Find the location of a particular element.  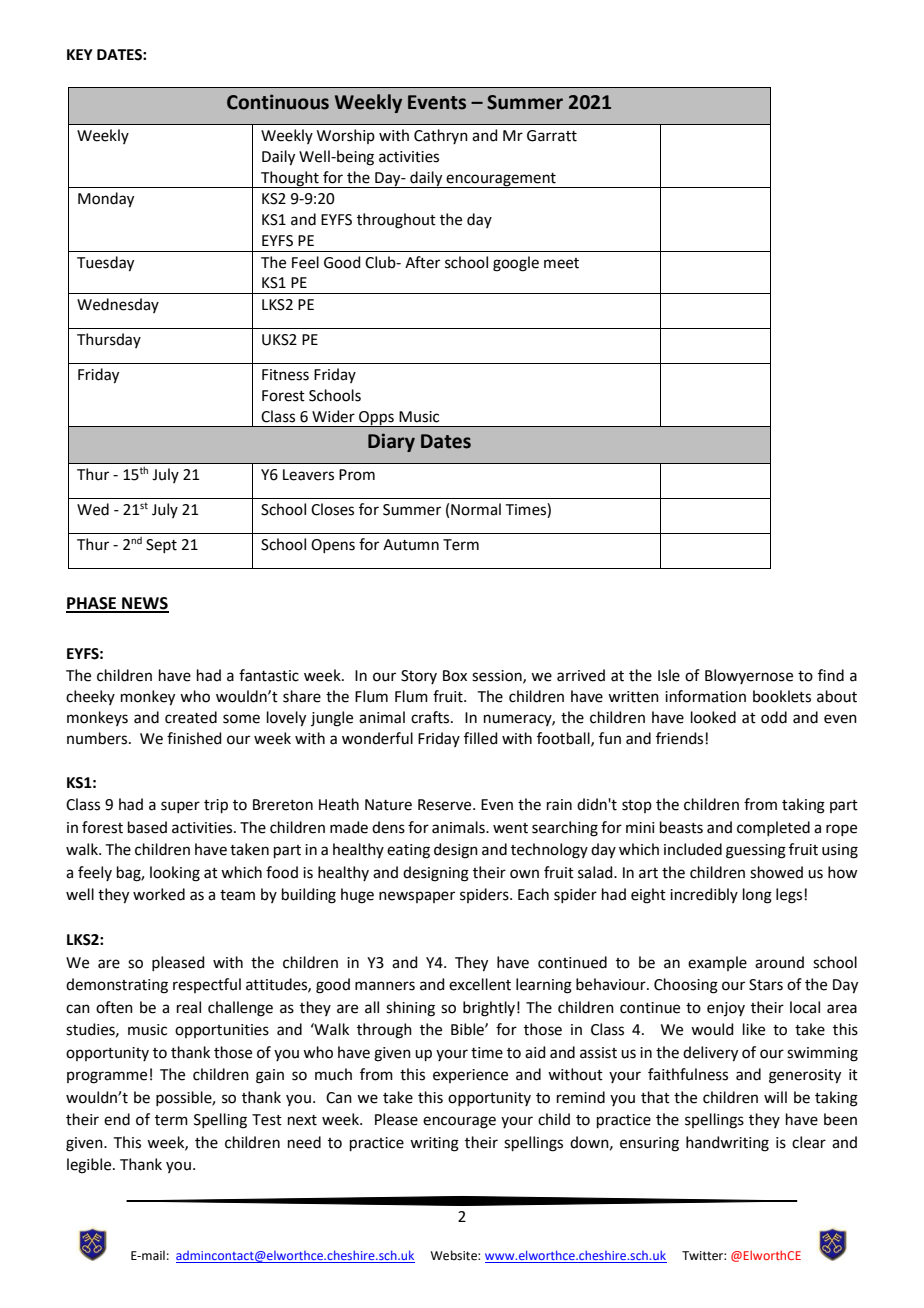

legible is located at coordinates (90, 1166).
